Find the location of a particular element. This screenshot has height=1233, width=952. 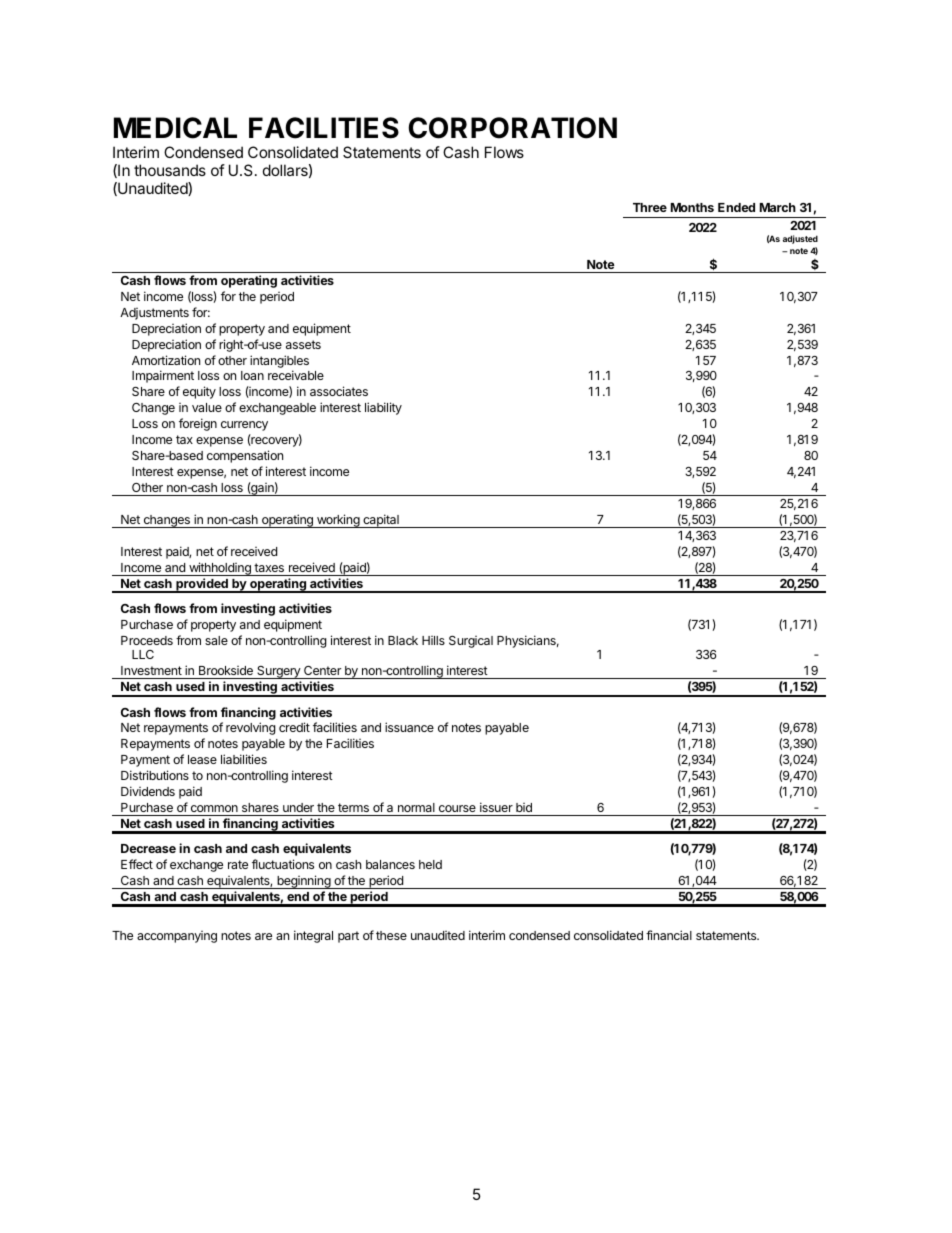

thousands is located at coordinates (170, 170).
